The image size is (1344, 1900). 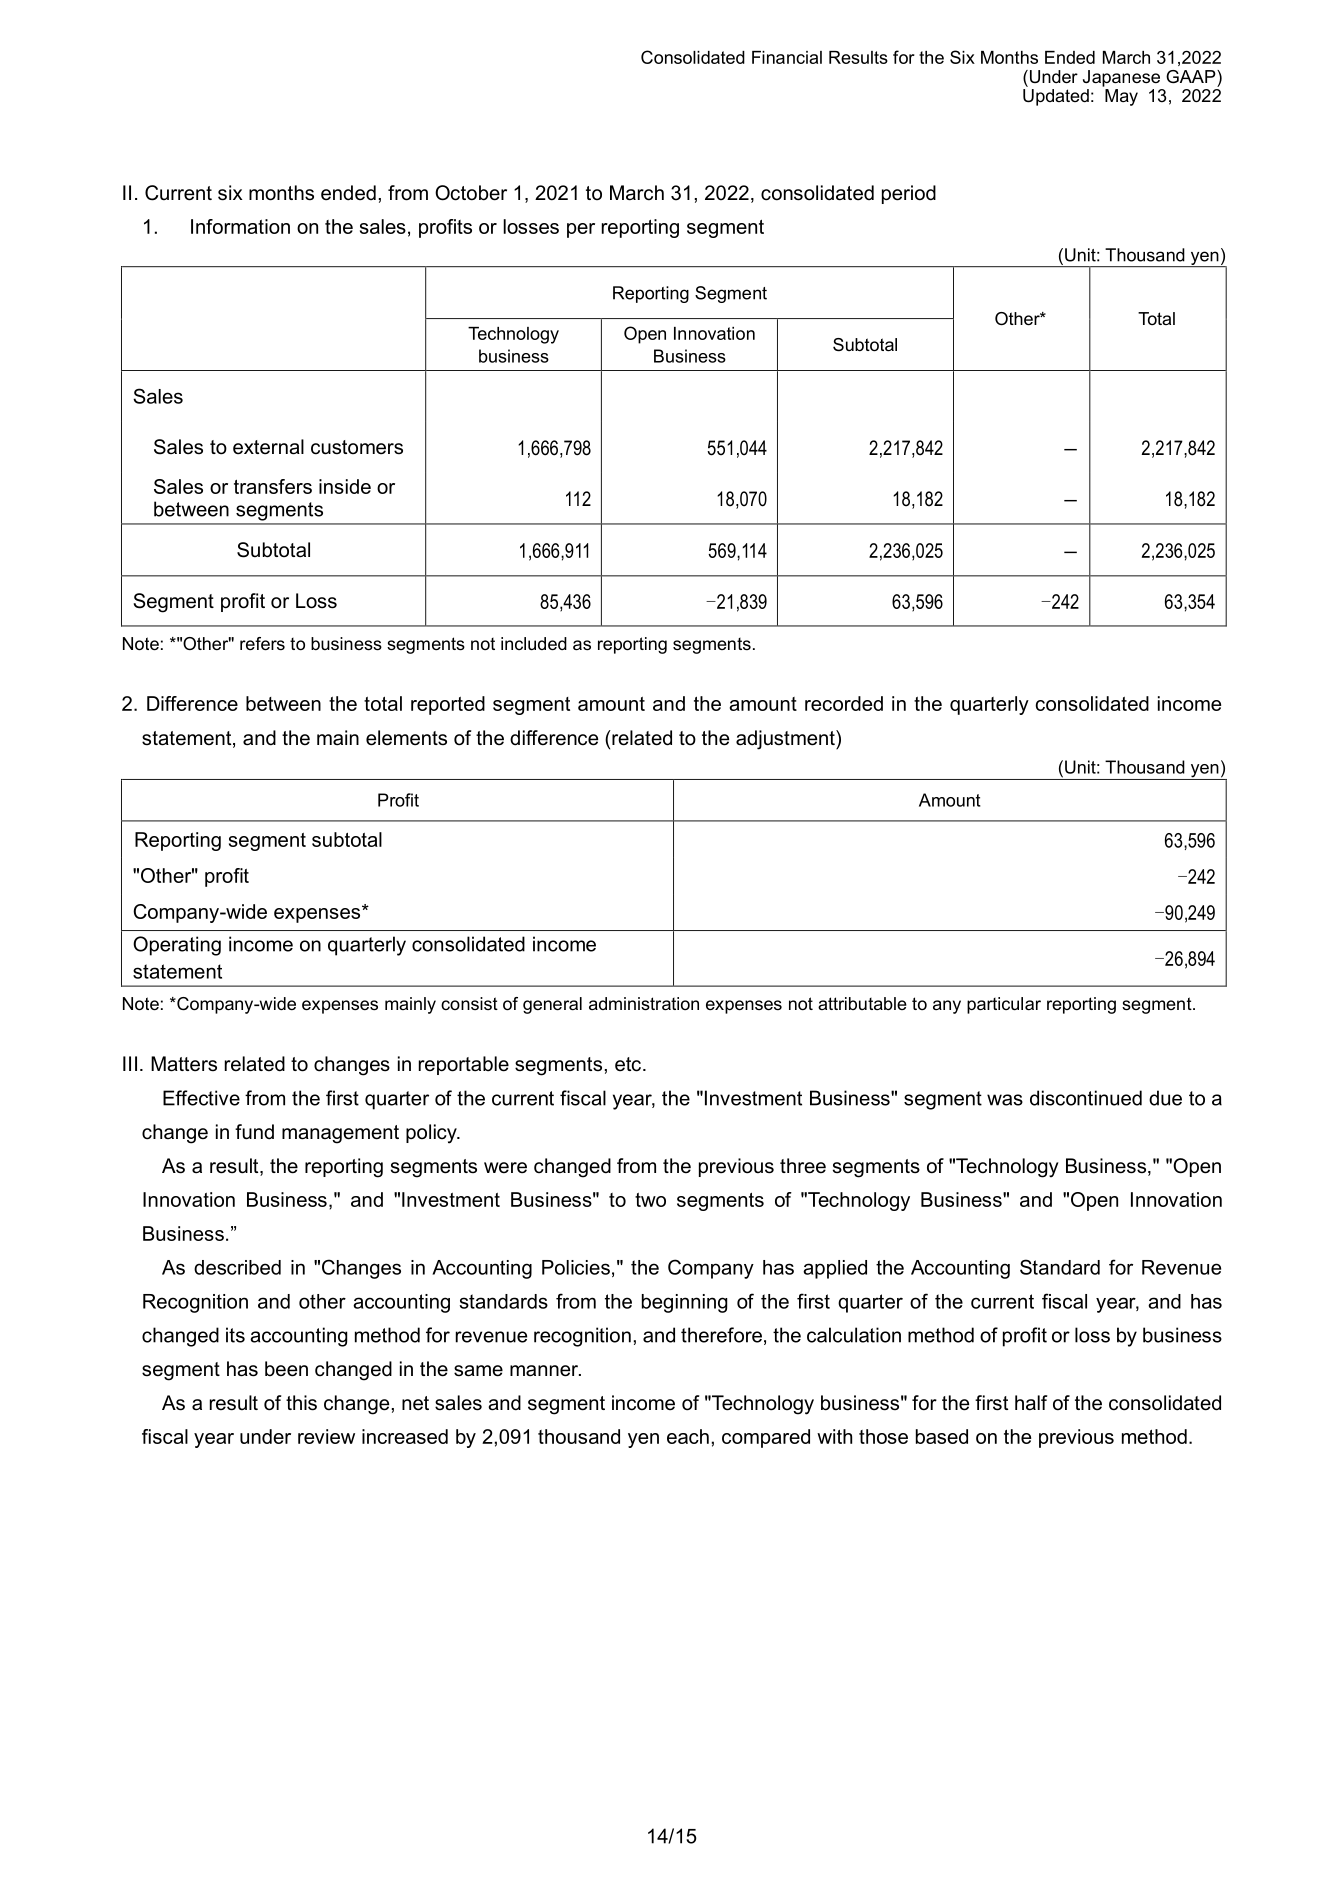 I want to click on Information, so click(x=240, y=226).
